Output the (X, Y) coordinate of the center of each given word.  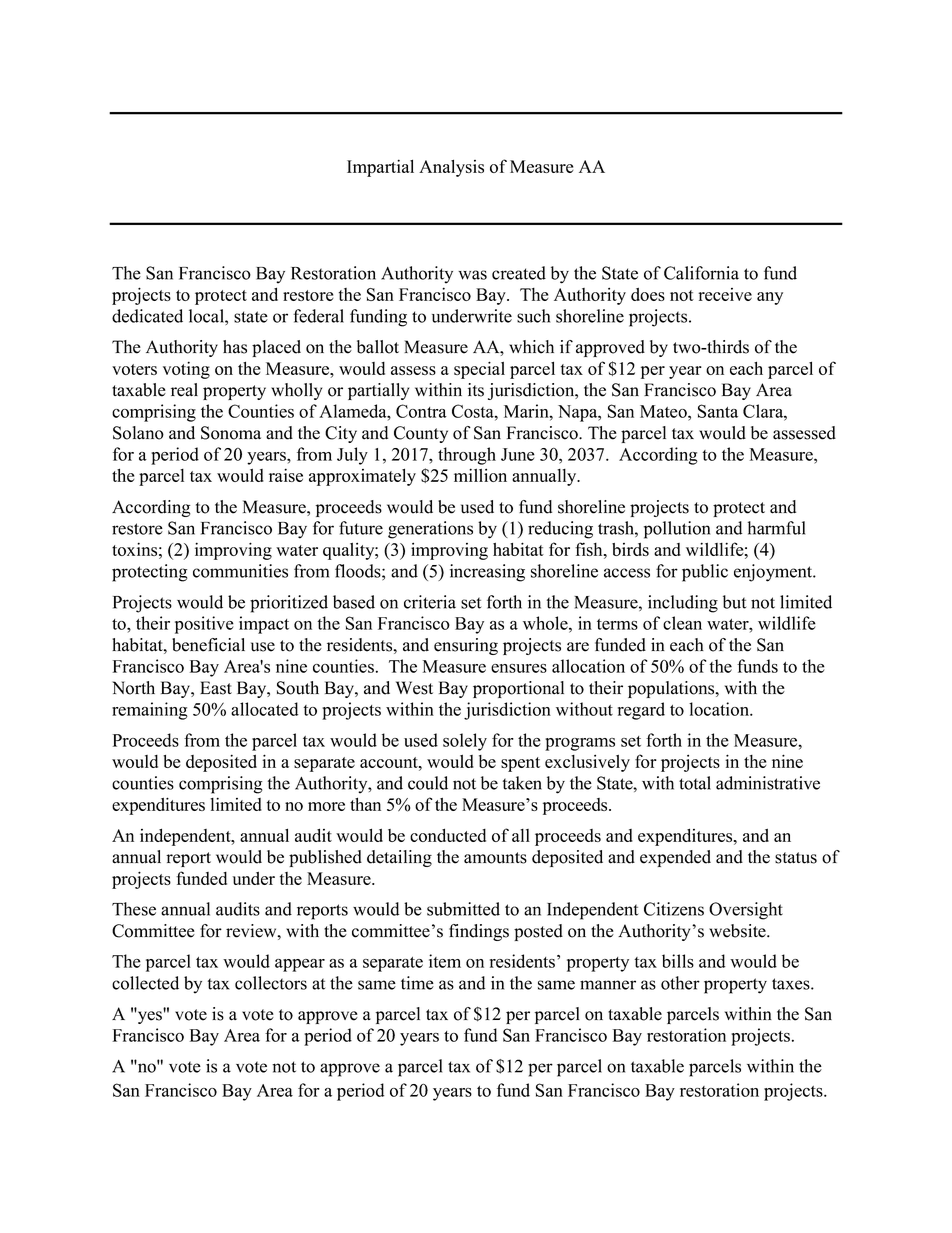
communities (240, 571)
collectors (271, 983)
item (445, 961)
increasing (487, 573)
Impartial (380, 168)
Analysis (451, 168)
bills (678, 961)
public (705, 573)
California (701, 273)
